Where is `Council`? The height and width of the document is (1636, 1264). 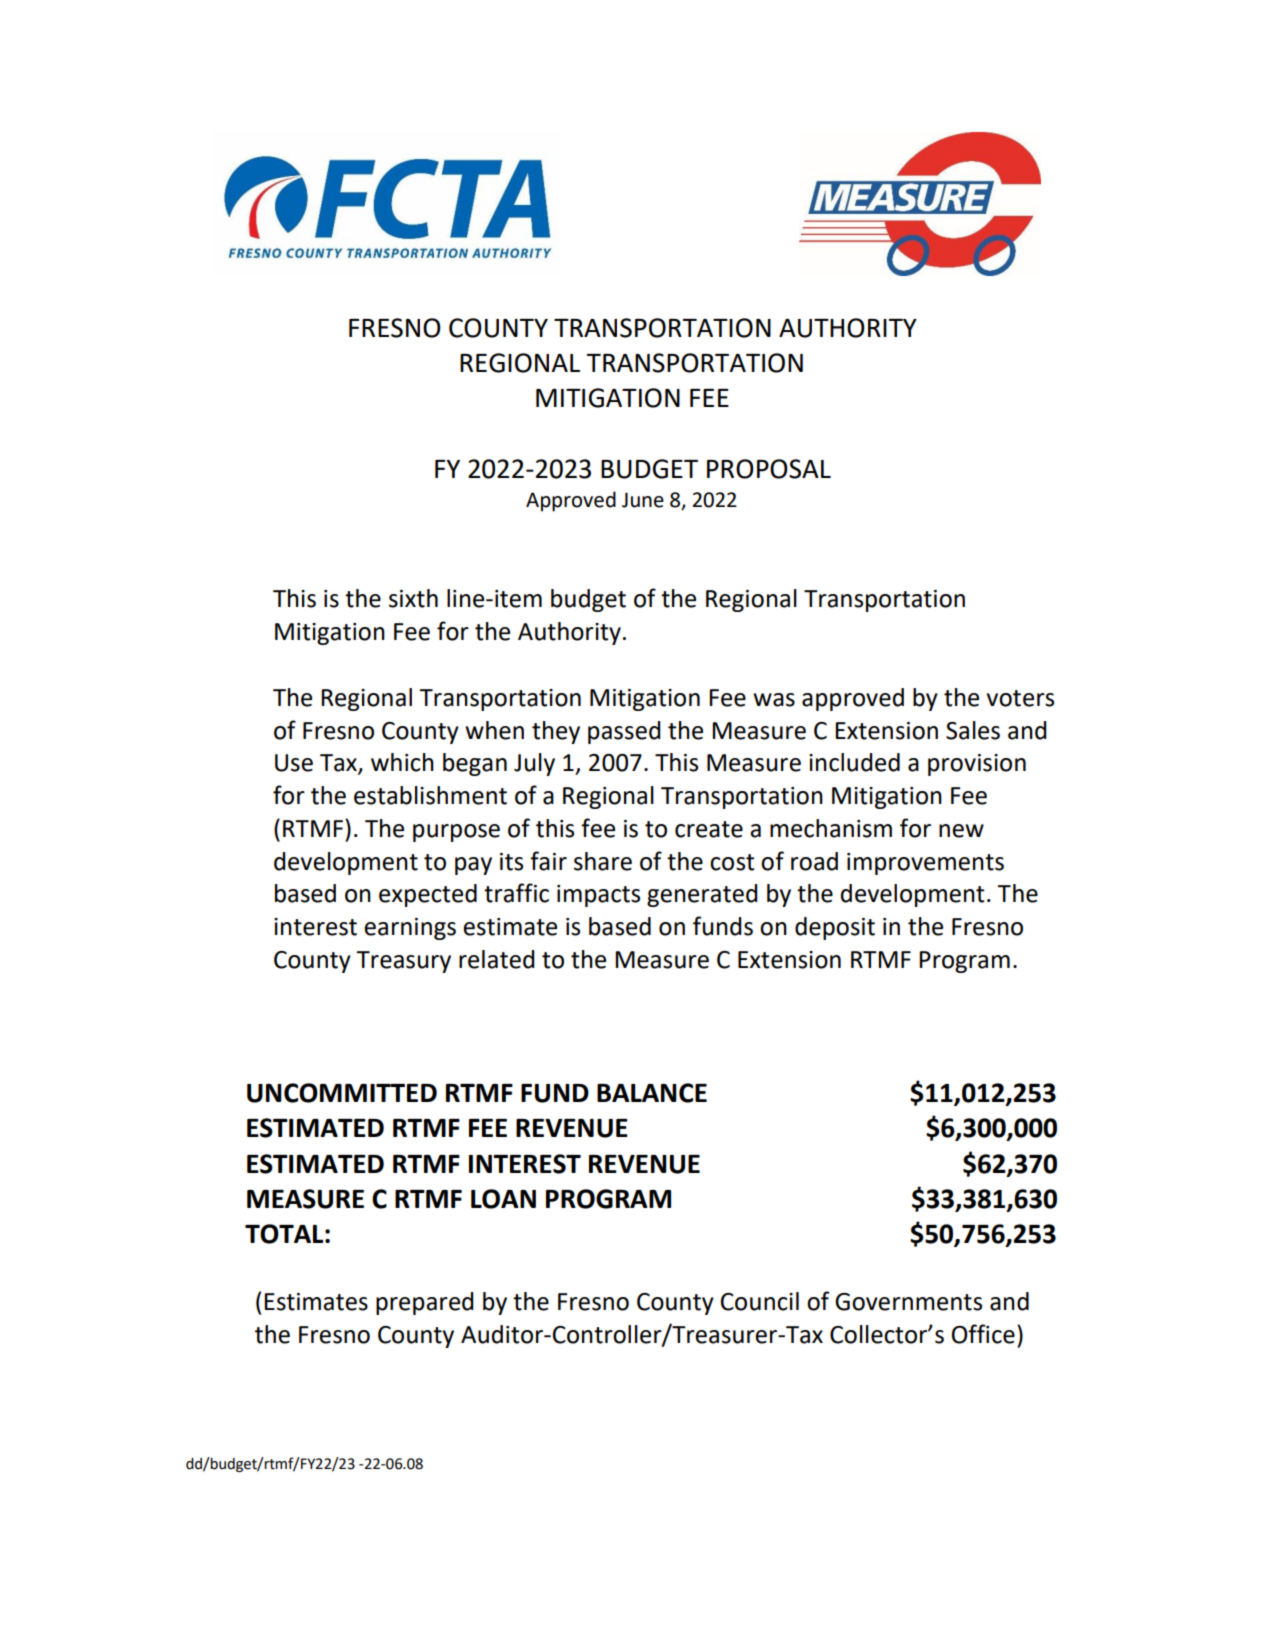
Council is located at coordinates (760, 1301).
